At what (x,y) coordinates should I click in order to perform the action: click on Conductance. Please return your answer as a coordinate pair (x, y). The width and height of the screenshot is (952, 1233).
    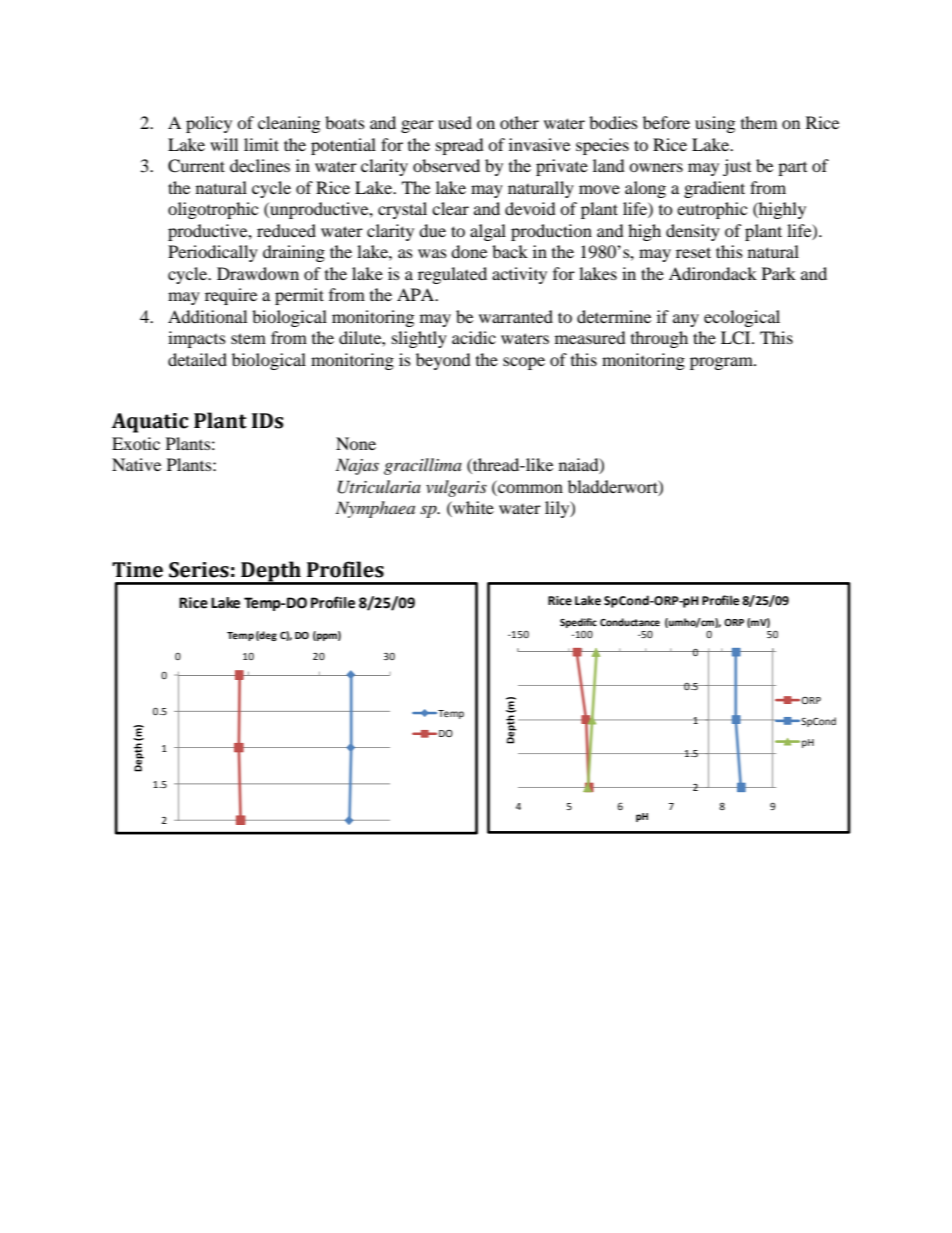
    Looking at the image, I should click on (630, 622).
